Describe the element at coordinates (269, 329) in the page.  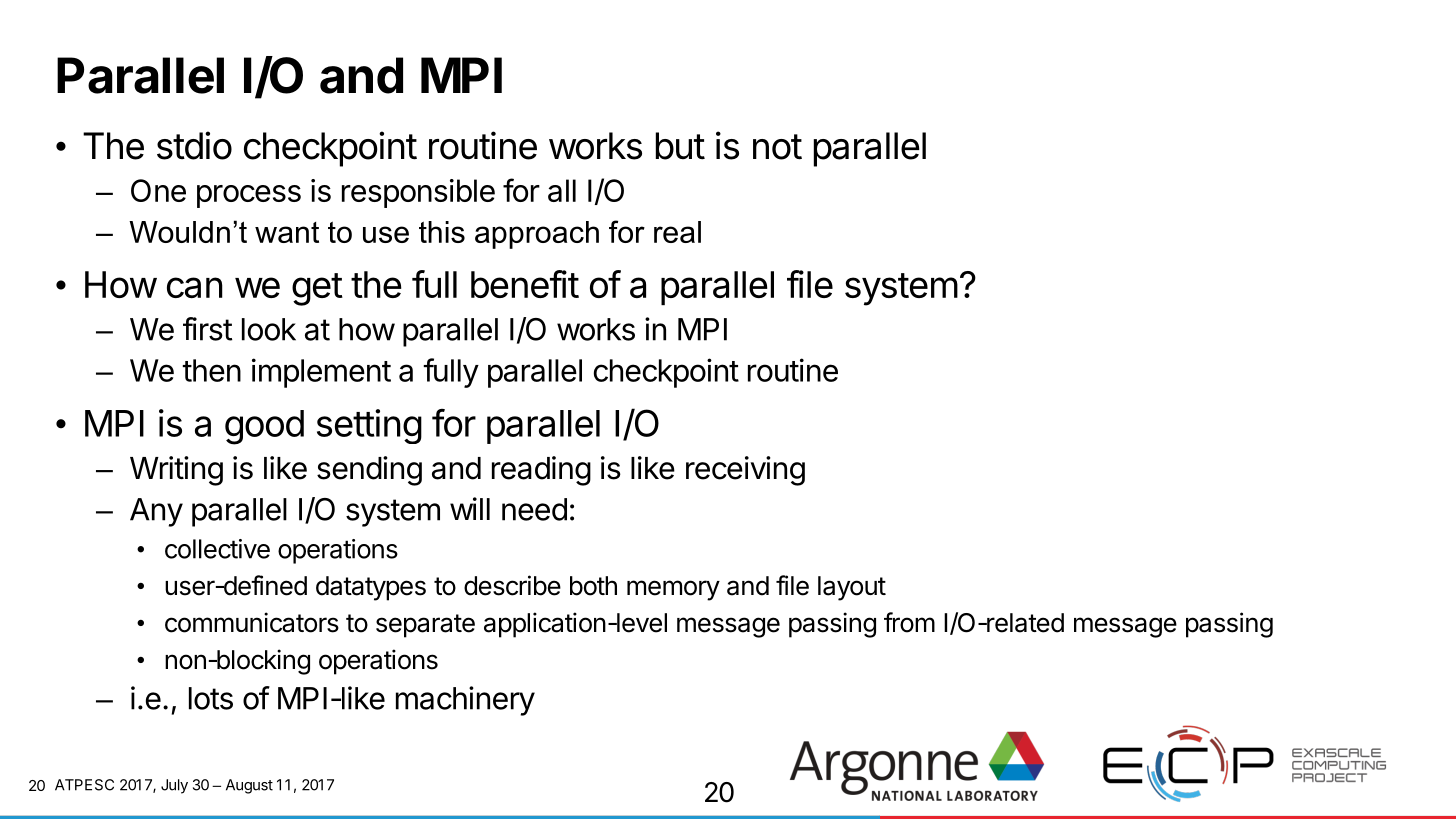
I see `look` at that location.
